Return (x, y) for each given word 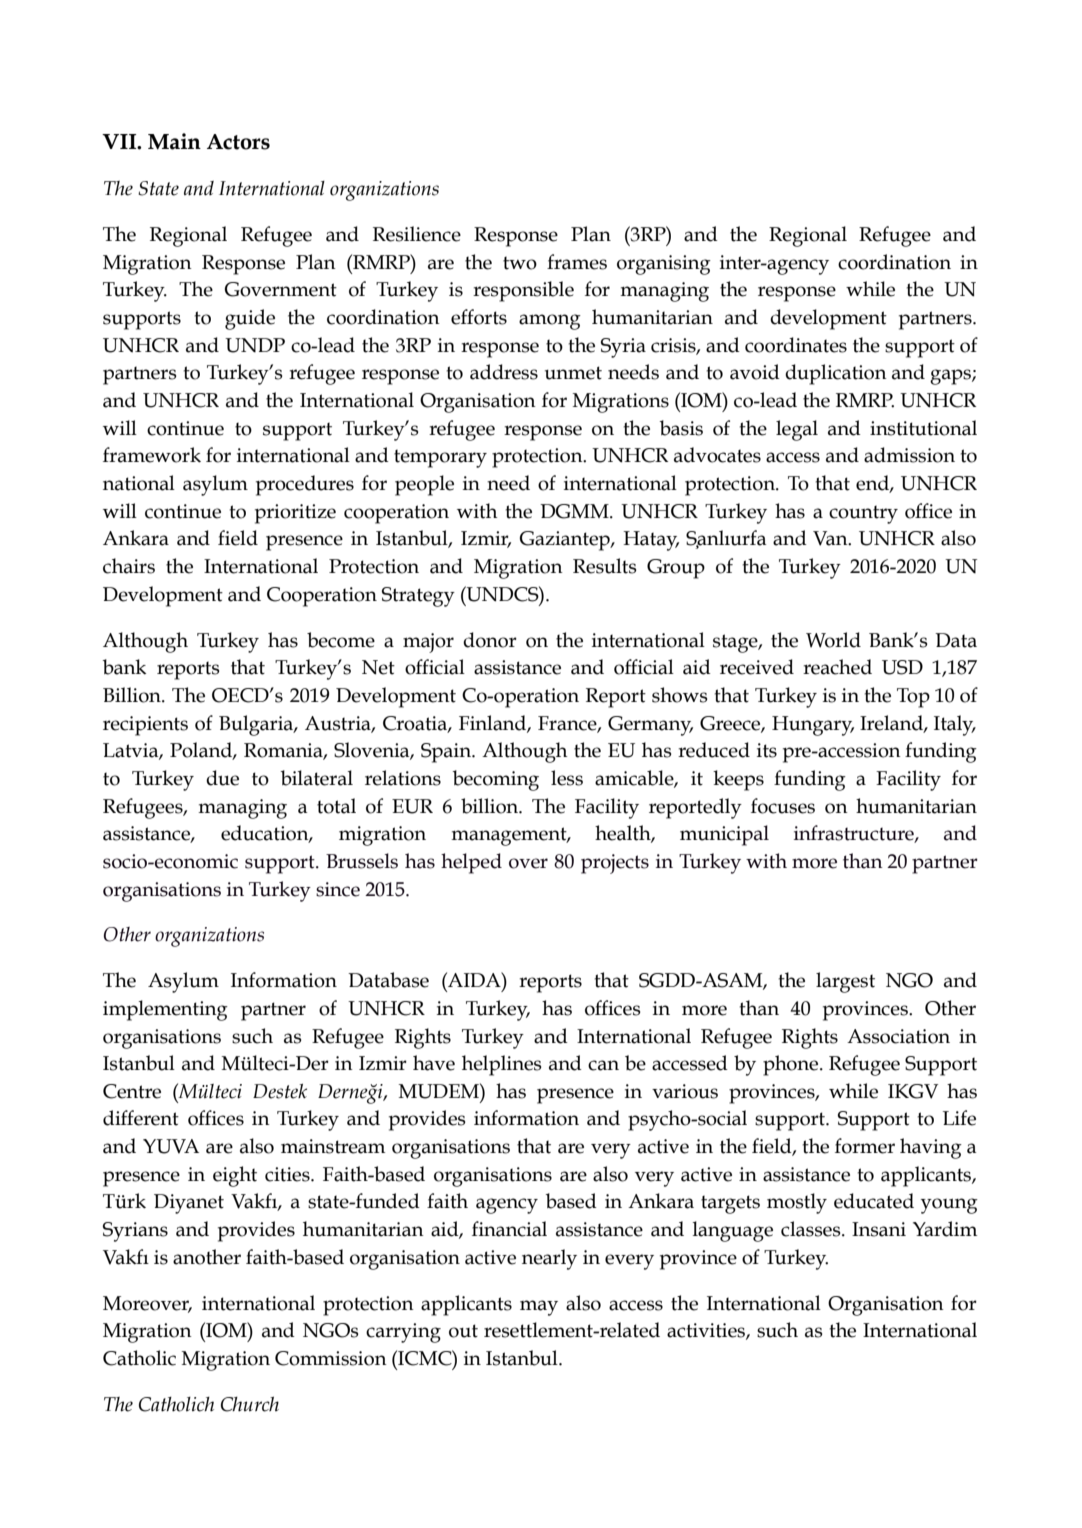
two (520, 263)
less (567, 778)
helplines (502, 1065)
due (222, 778)
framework (152, 455)
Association (898, 1036)
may (539, 1308)
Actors (238, 142)
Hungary (813, 726)
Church (250, 1404)
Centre (132, 1091)
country (863, 515)
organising (664, 265)
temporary (440, 459)
